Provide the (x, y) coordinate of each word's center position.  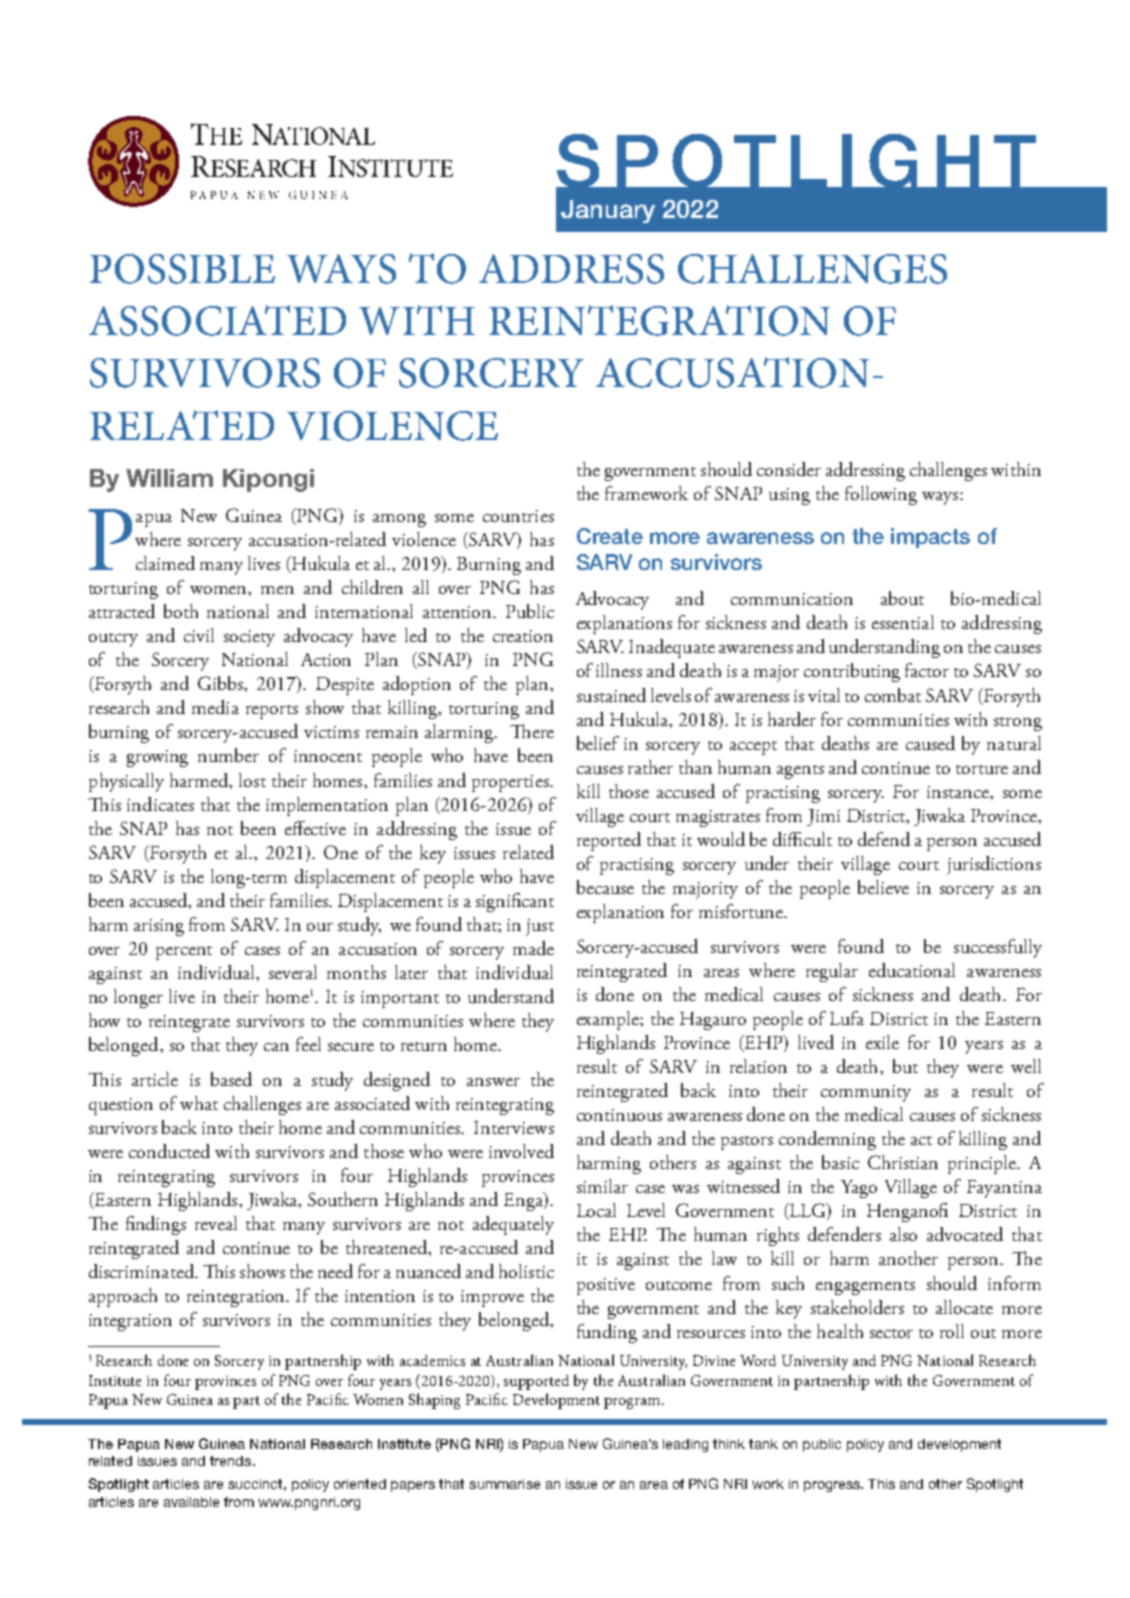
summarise (504, 1484)
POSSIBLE (182, 269)
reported (609, 841)
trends (232, 1461)
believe (883, 887)
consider (789, 469)
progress (833, 1486)
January (608, 211)
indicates (160, 804)
